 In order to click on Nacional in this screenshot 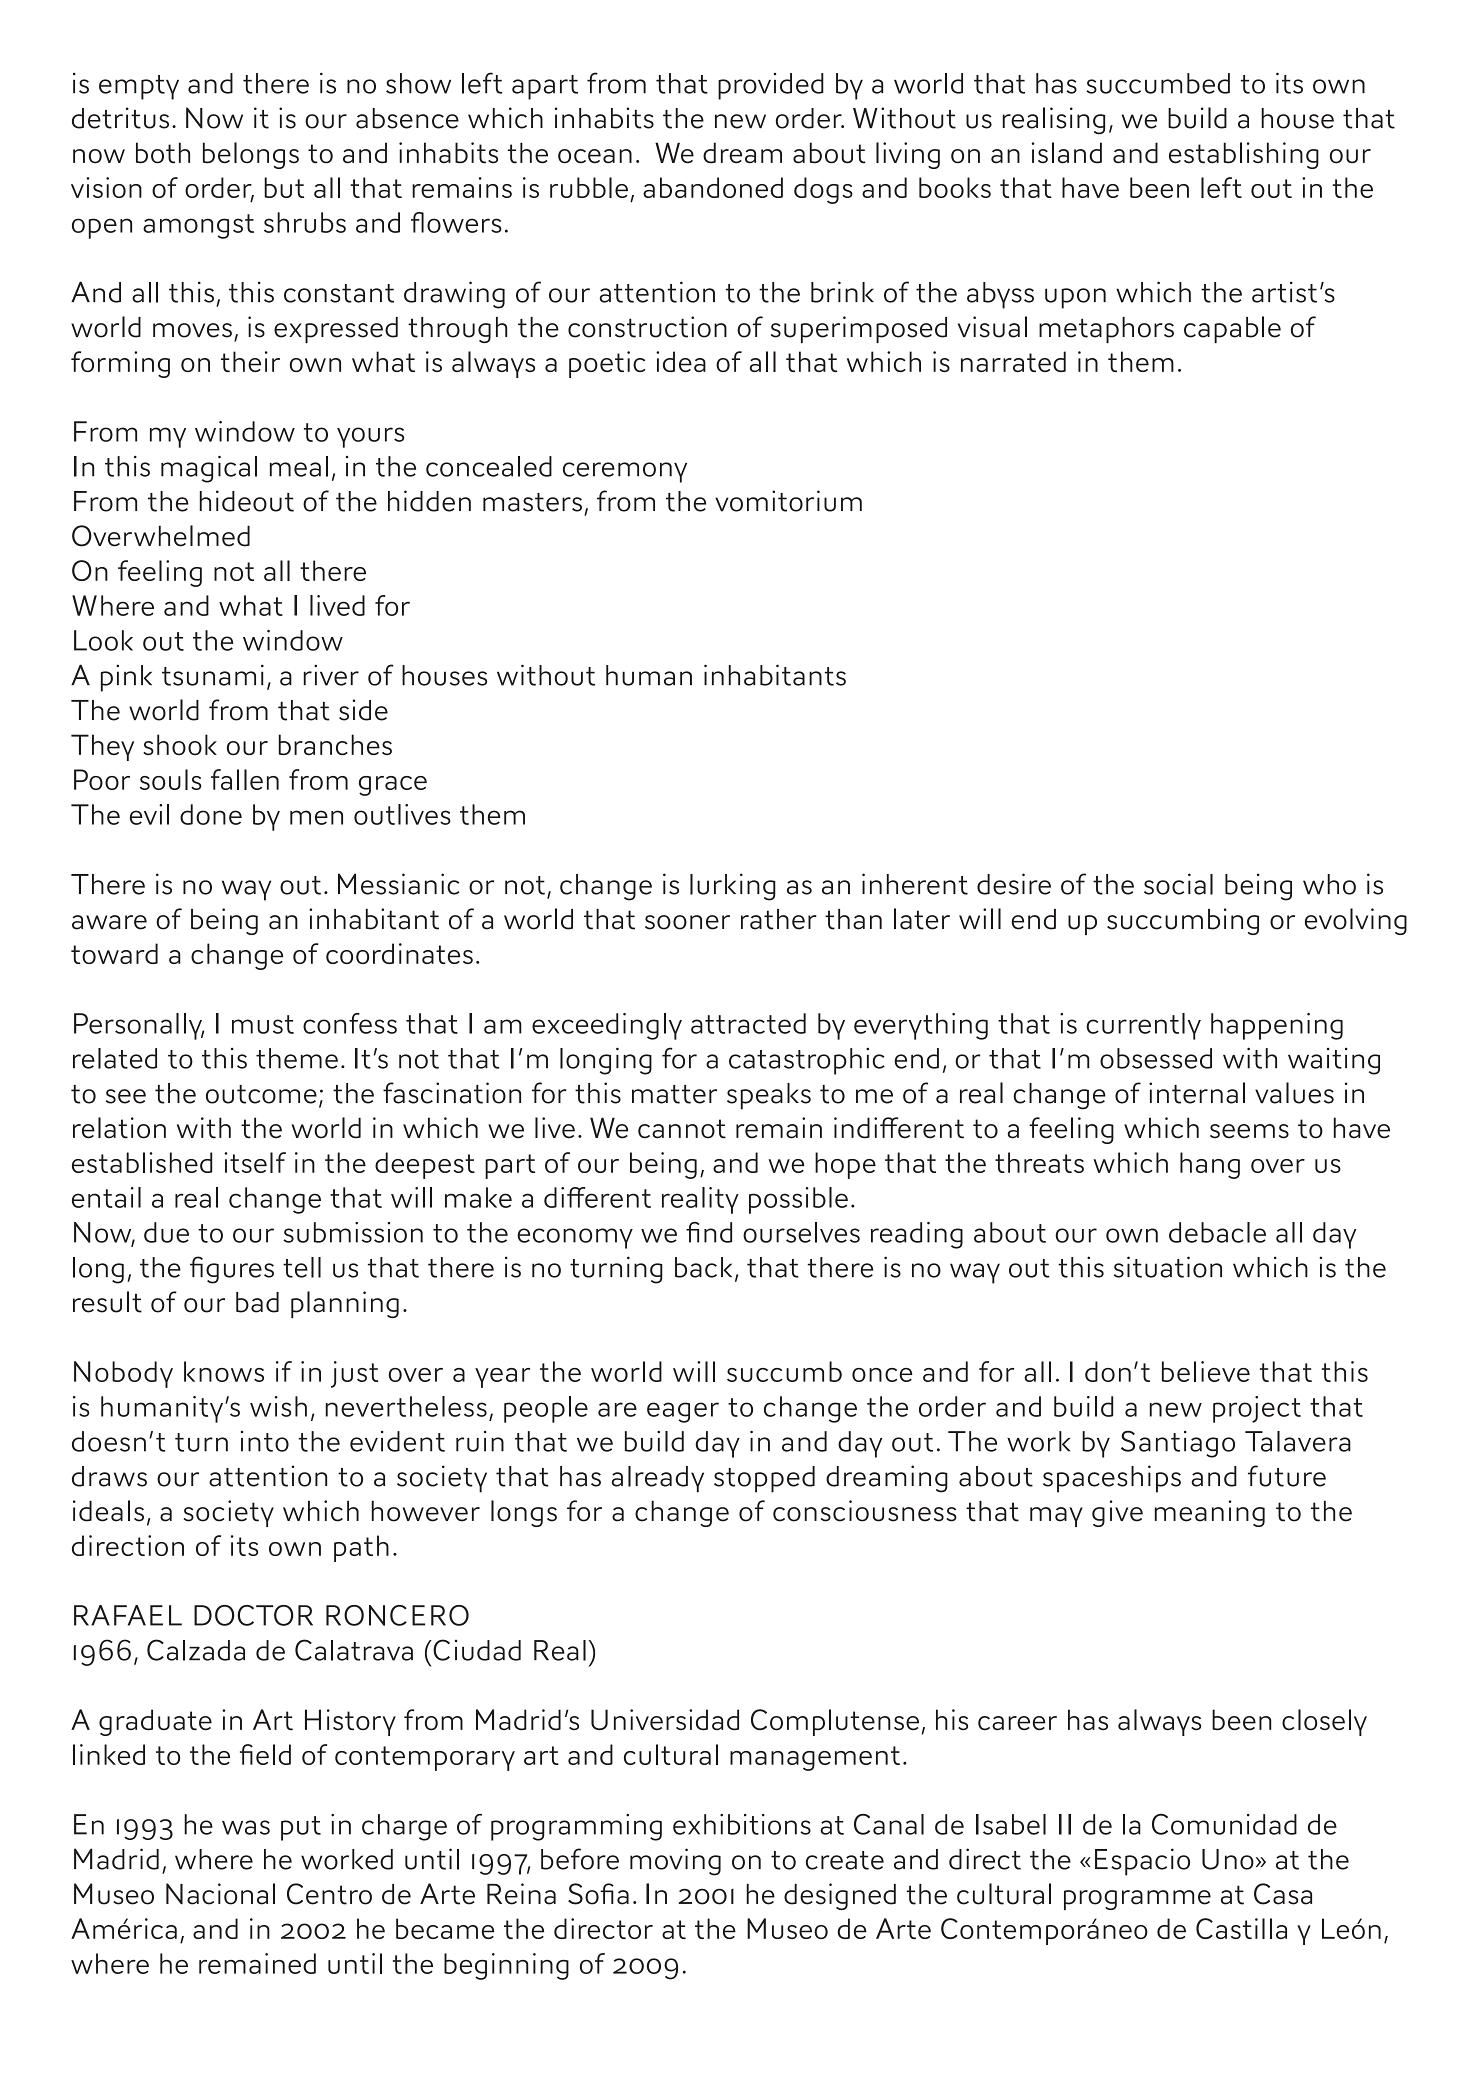, I will do `click(220, 1894)`.
